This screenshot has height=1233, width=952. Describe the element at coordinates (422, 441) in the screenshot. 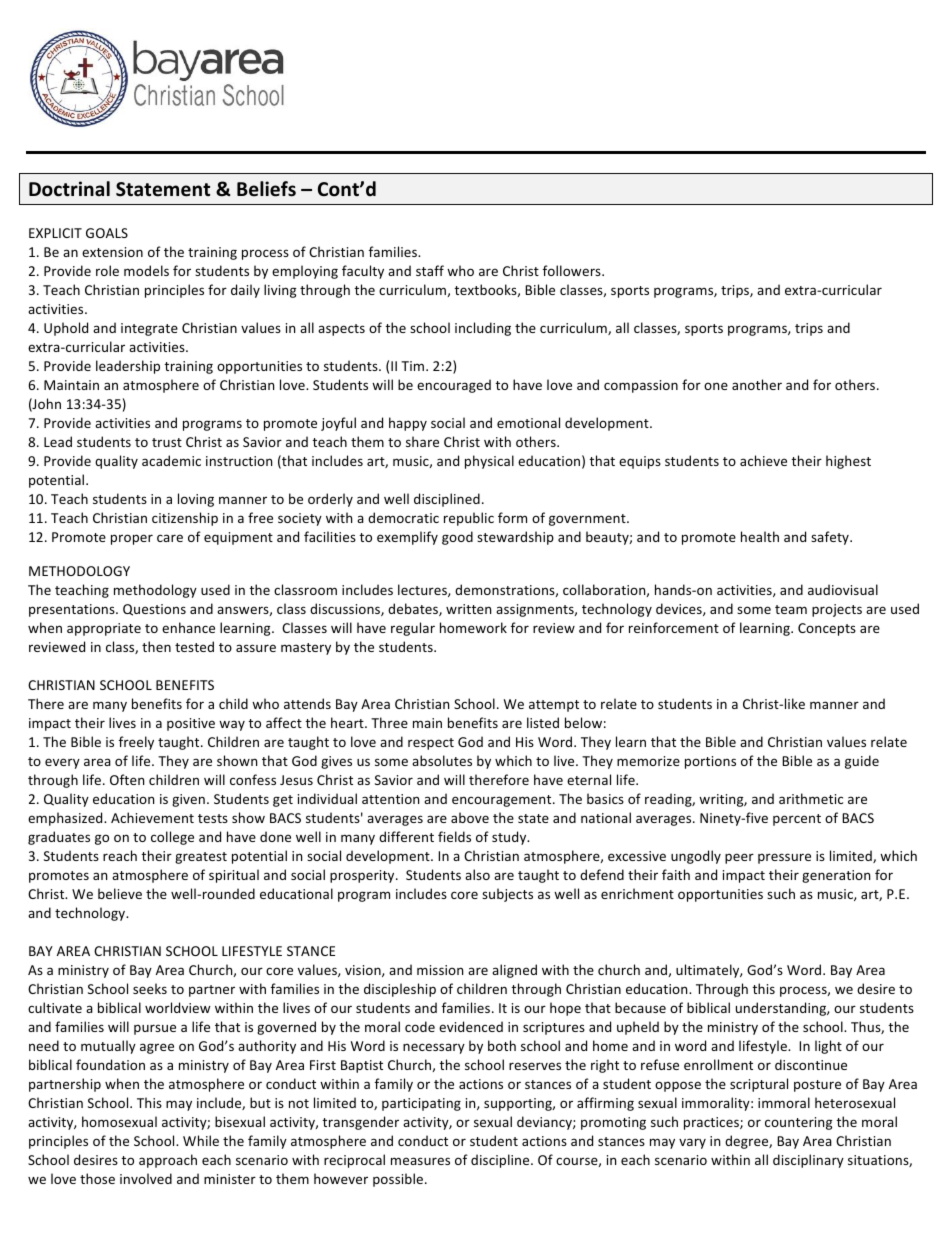

I see `share` at that location.
